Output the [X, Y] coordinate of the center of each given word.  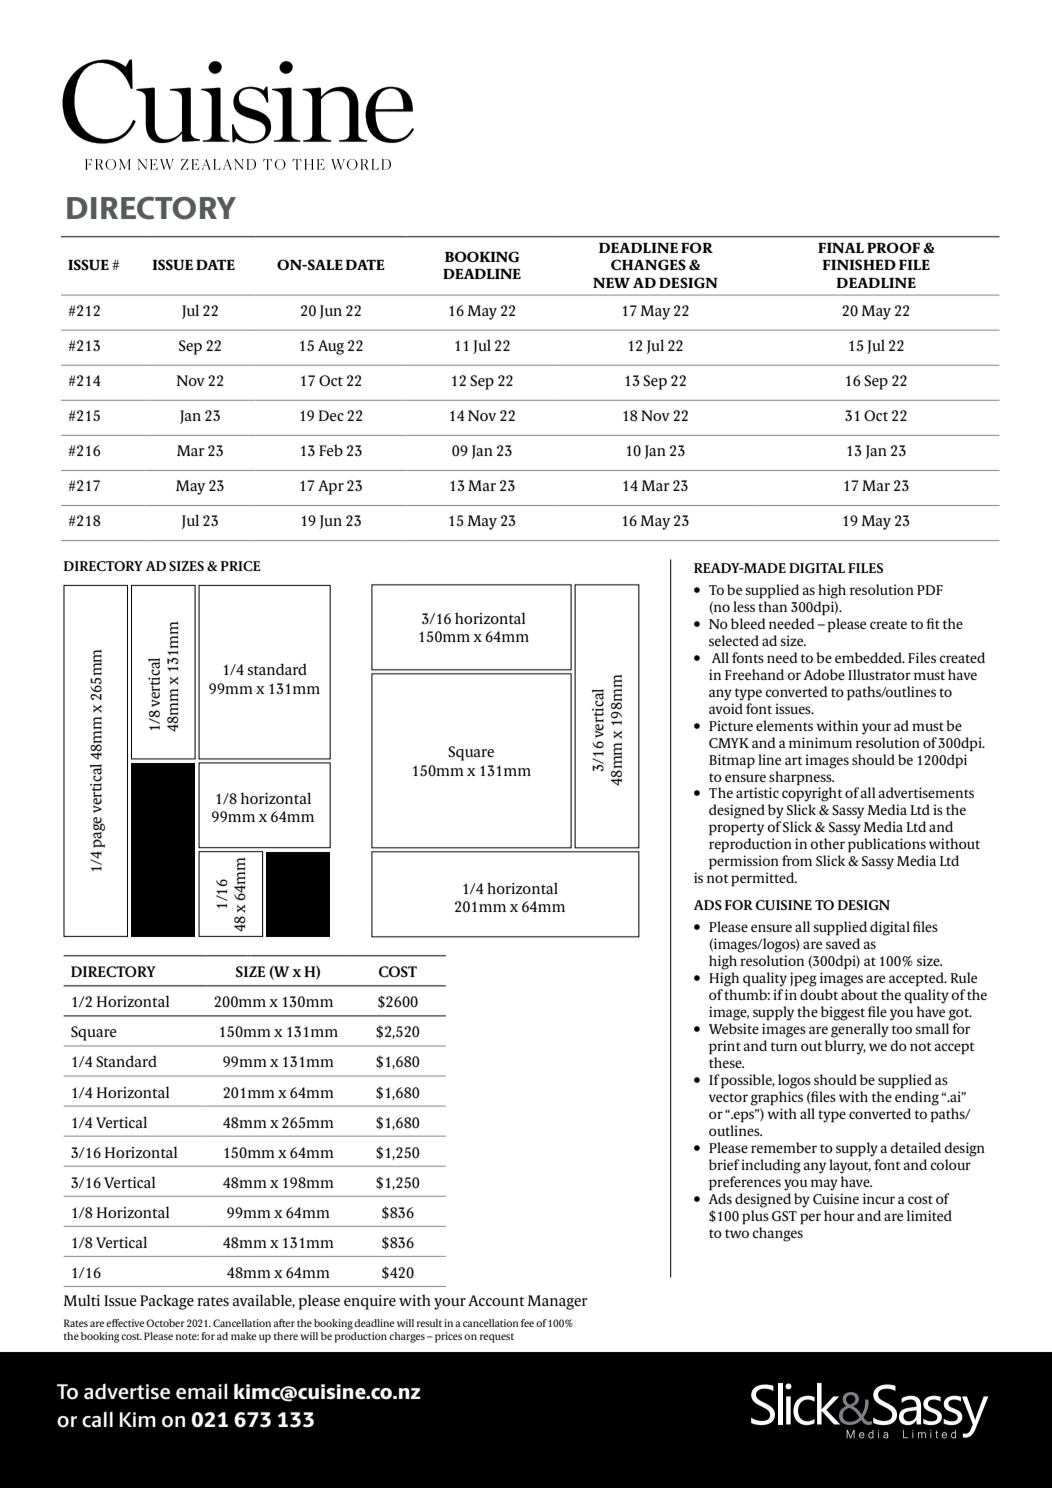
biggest [843, 1013]
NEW [611, 283]
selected [734, 640]
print [725, 1047]
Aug [331, 347]
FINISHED [859, 265]
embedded [869, 657]
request [497, 1338]
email [202, 1391]
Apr [331, 487]
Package [167, 1302]
